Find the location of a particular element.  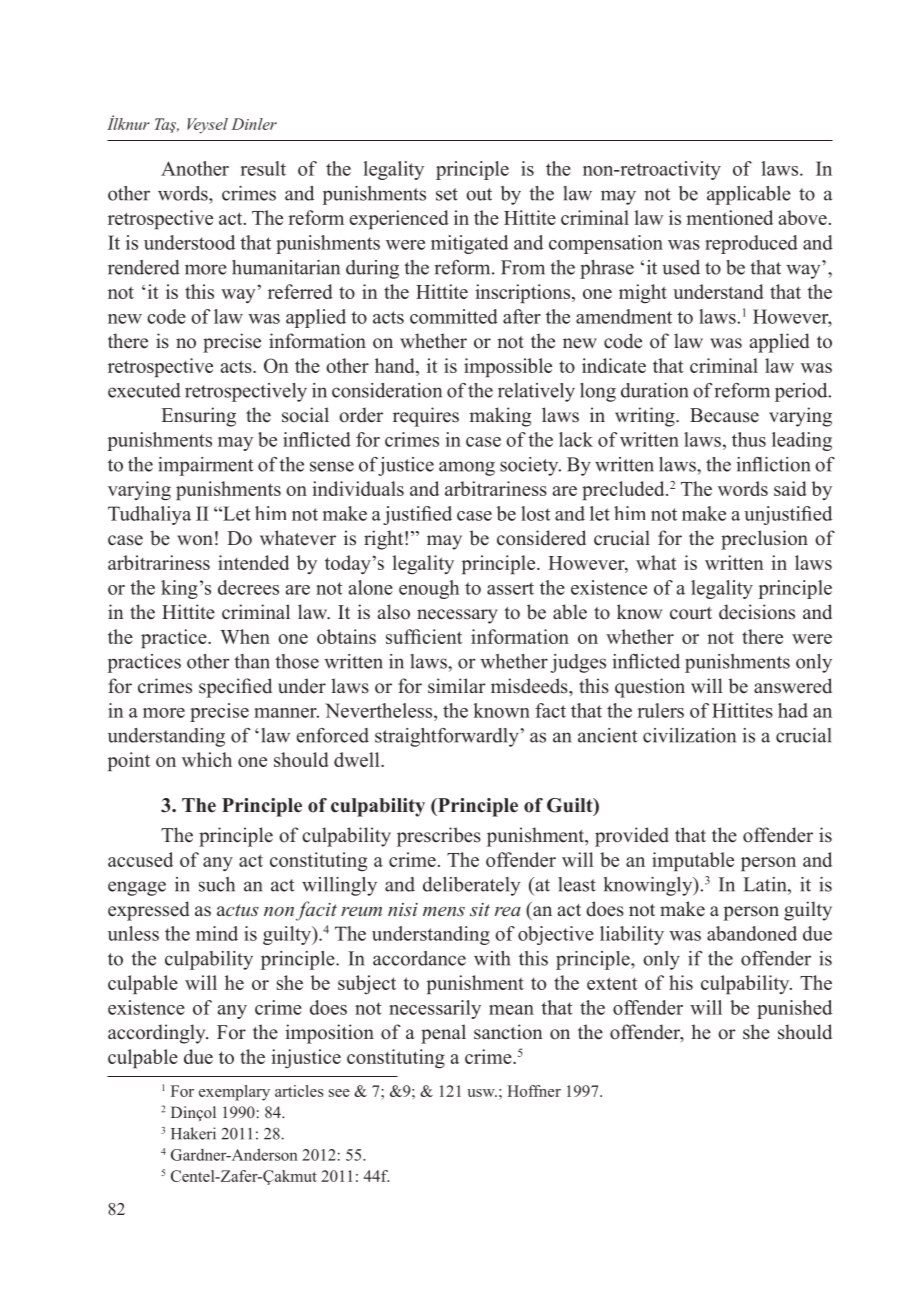

exemplary is located at coordinates (234, 1093).
